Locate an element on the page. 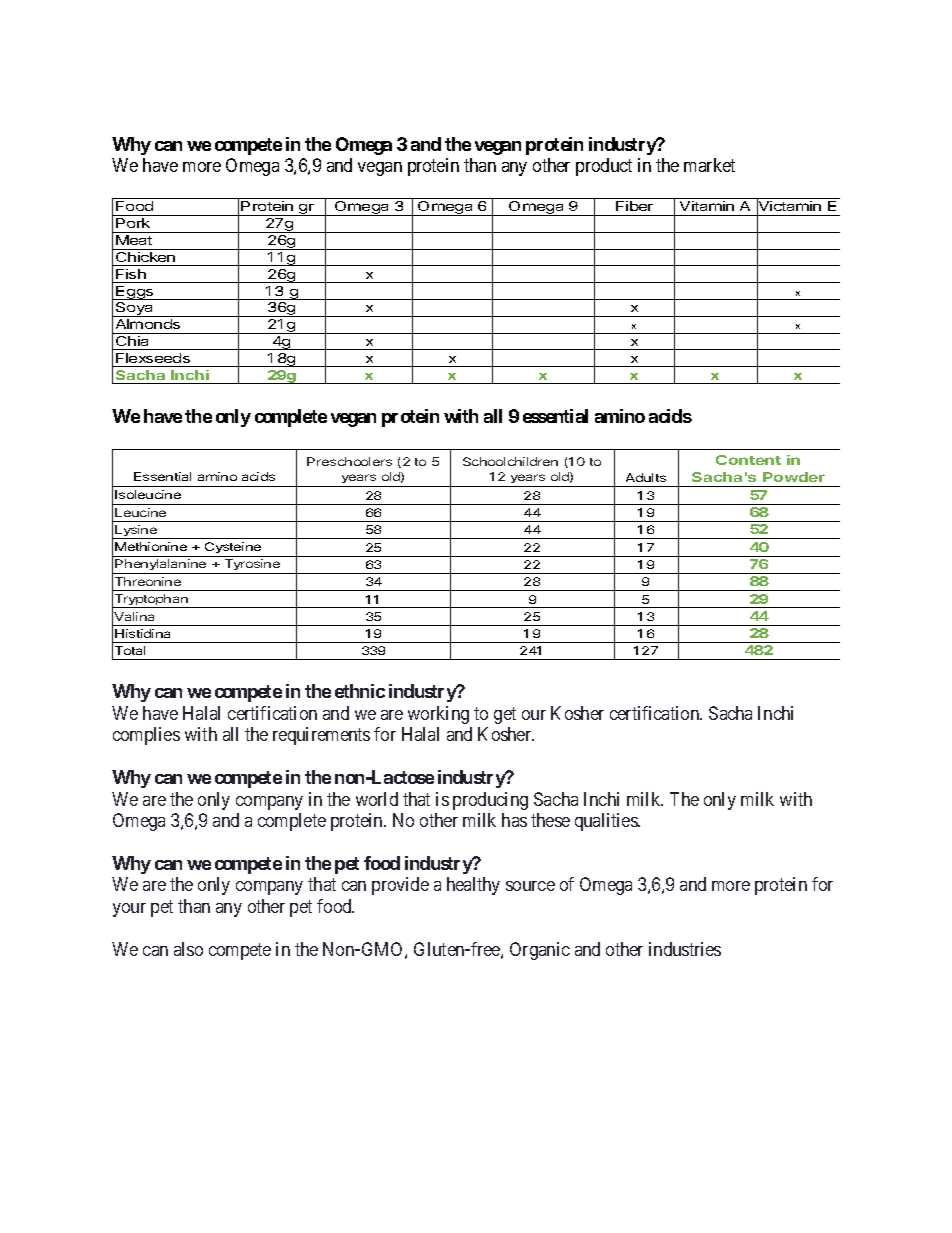 The width and height of the page is (952, 1233). Preschoolers is located at coordinates (349, 461).
